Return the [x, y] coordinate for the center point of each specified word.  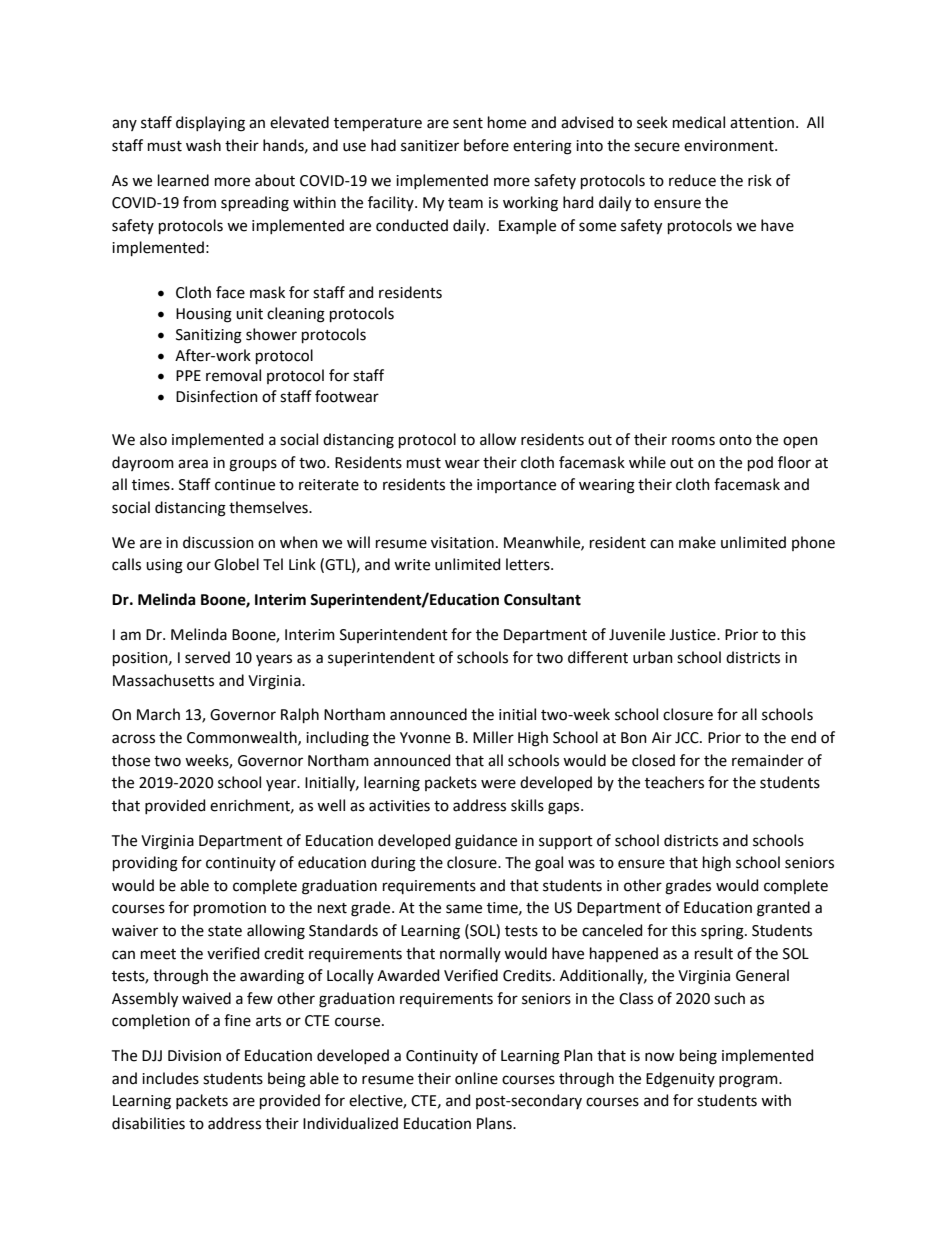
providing [145, 864]
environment [730, 146]
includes [170, 1078]
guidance [486, 842]
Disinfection [217, 396]
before [486, 145]
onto [735, 440]
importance [516, 486]
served [207, 657]
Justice [693, 635]
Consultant [542, 599]
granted [783, 909]
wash [203, 145]
